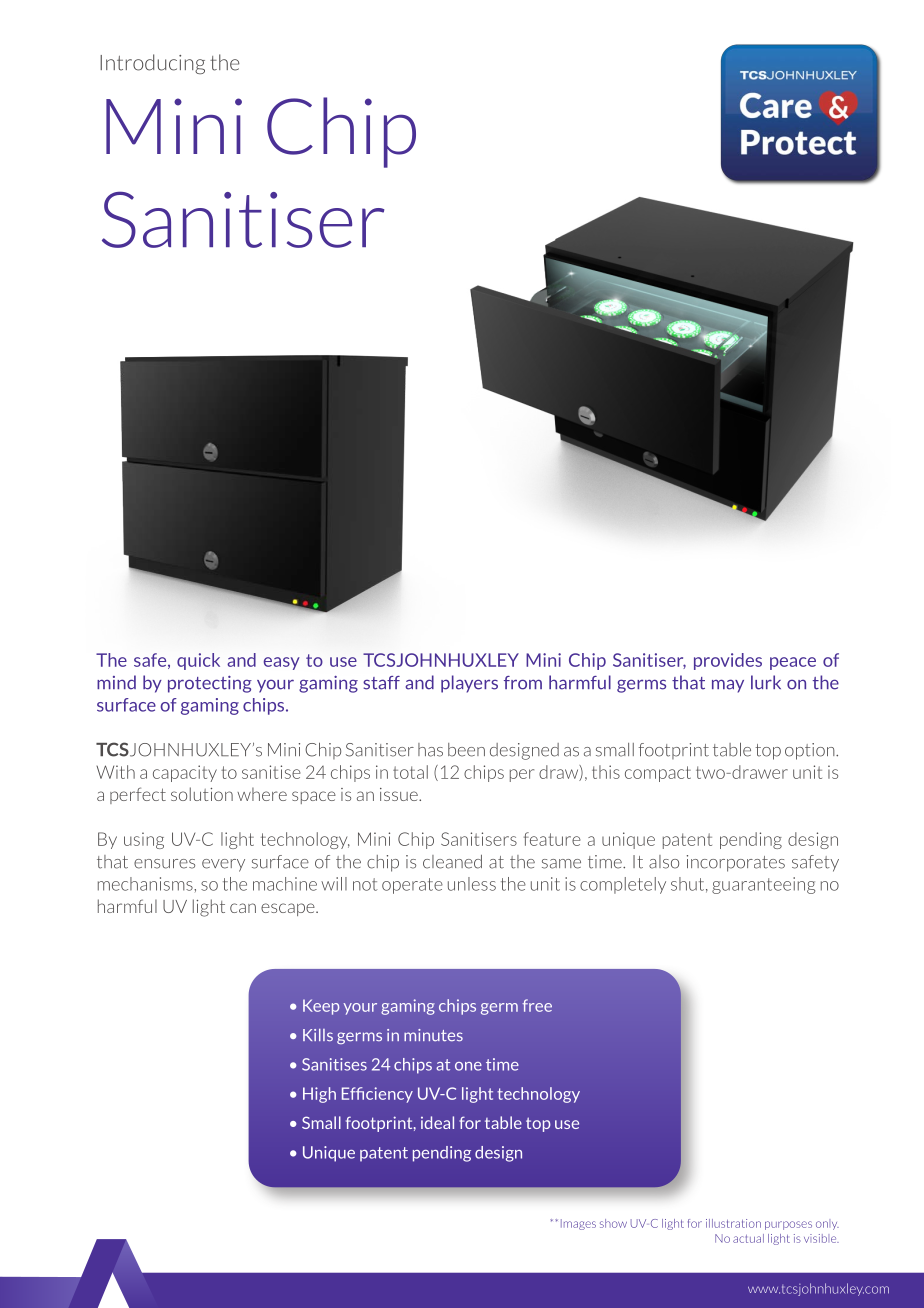 The width and height of the screenshot is (924, 1308). What do you see at coordinates (319, 1095) in the screenshot?
I see `High` at bounding box center [319, 1095].
